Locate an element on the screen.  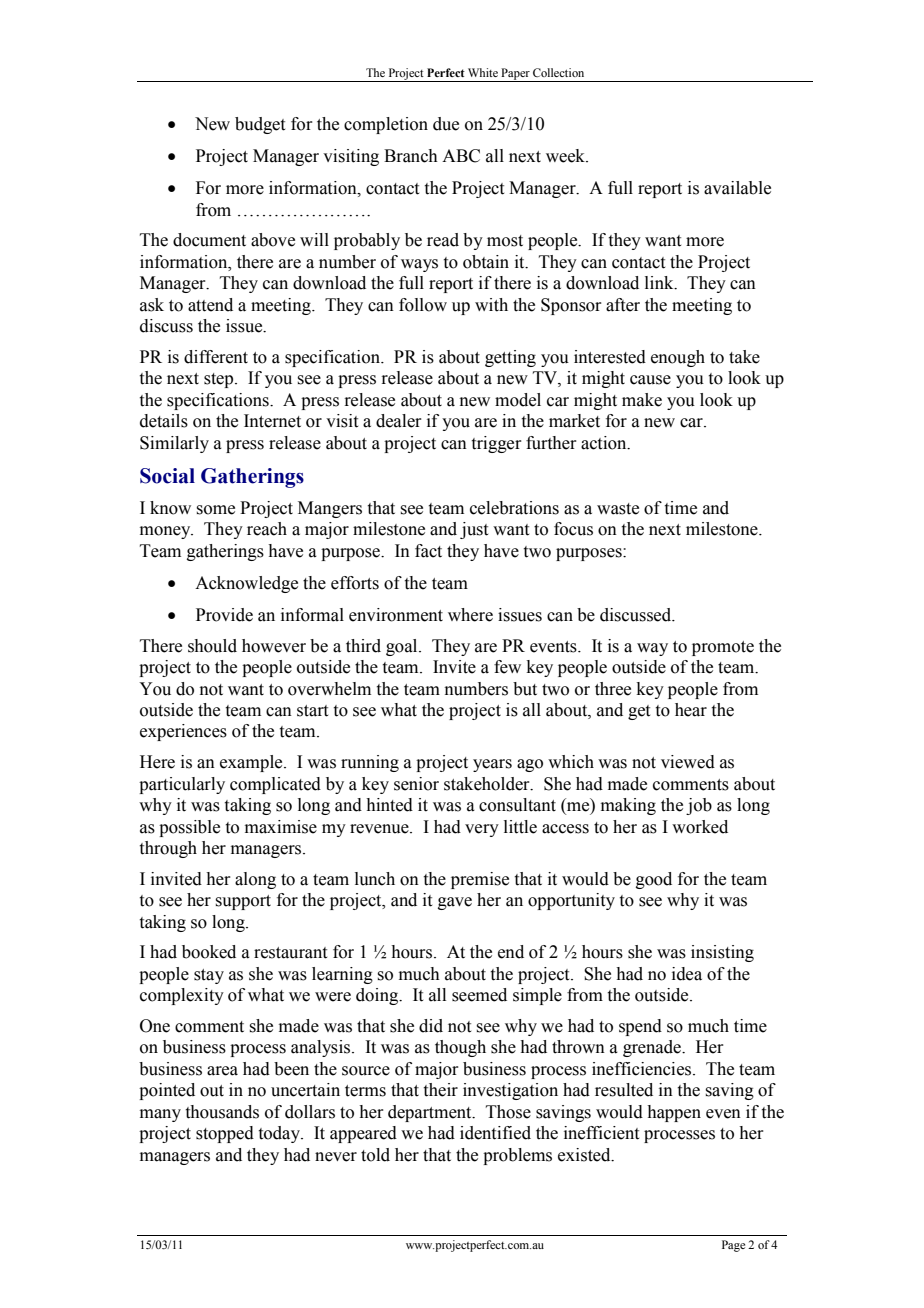
goal is located at coordinates (403, 647).
